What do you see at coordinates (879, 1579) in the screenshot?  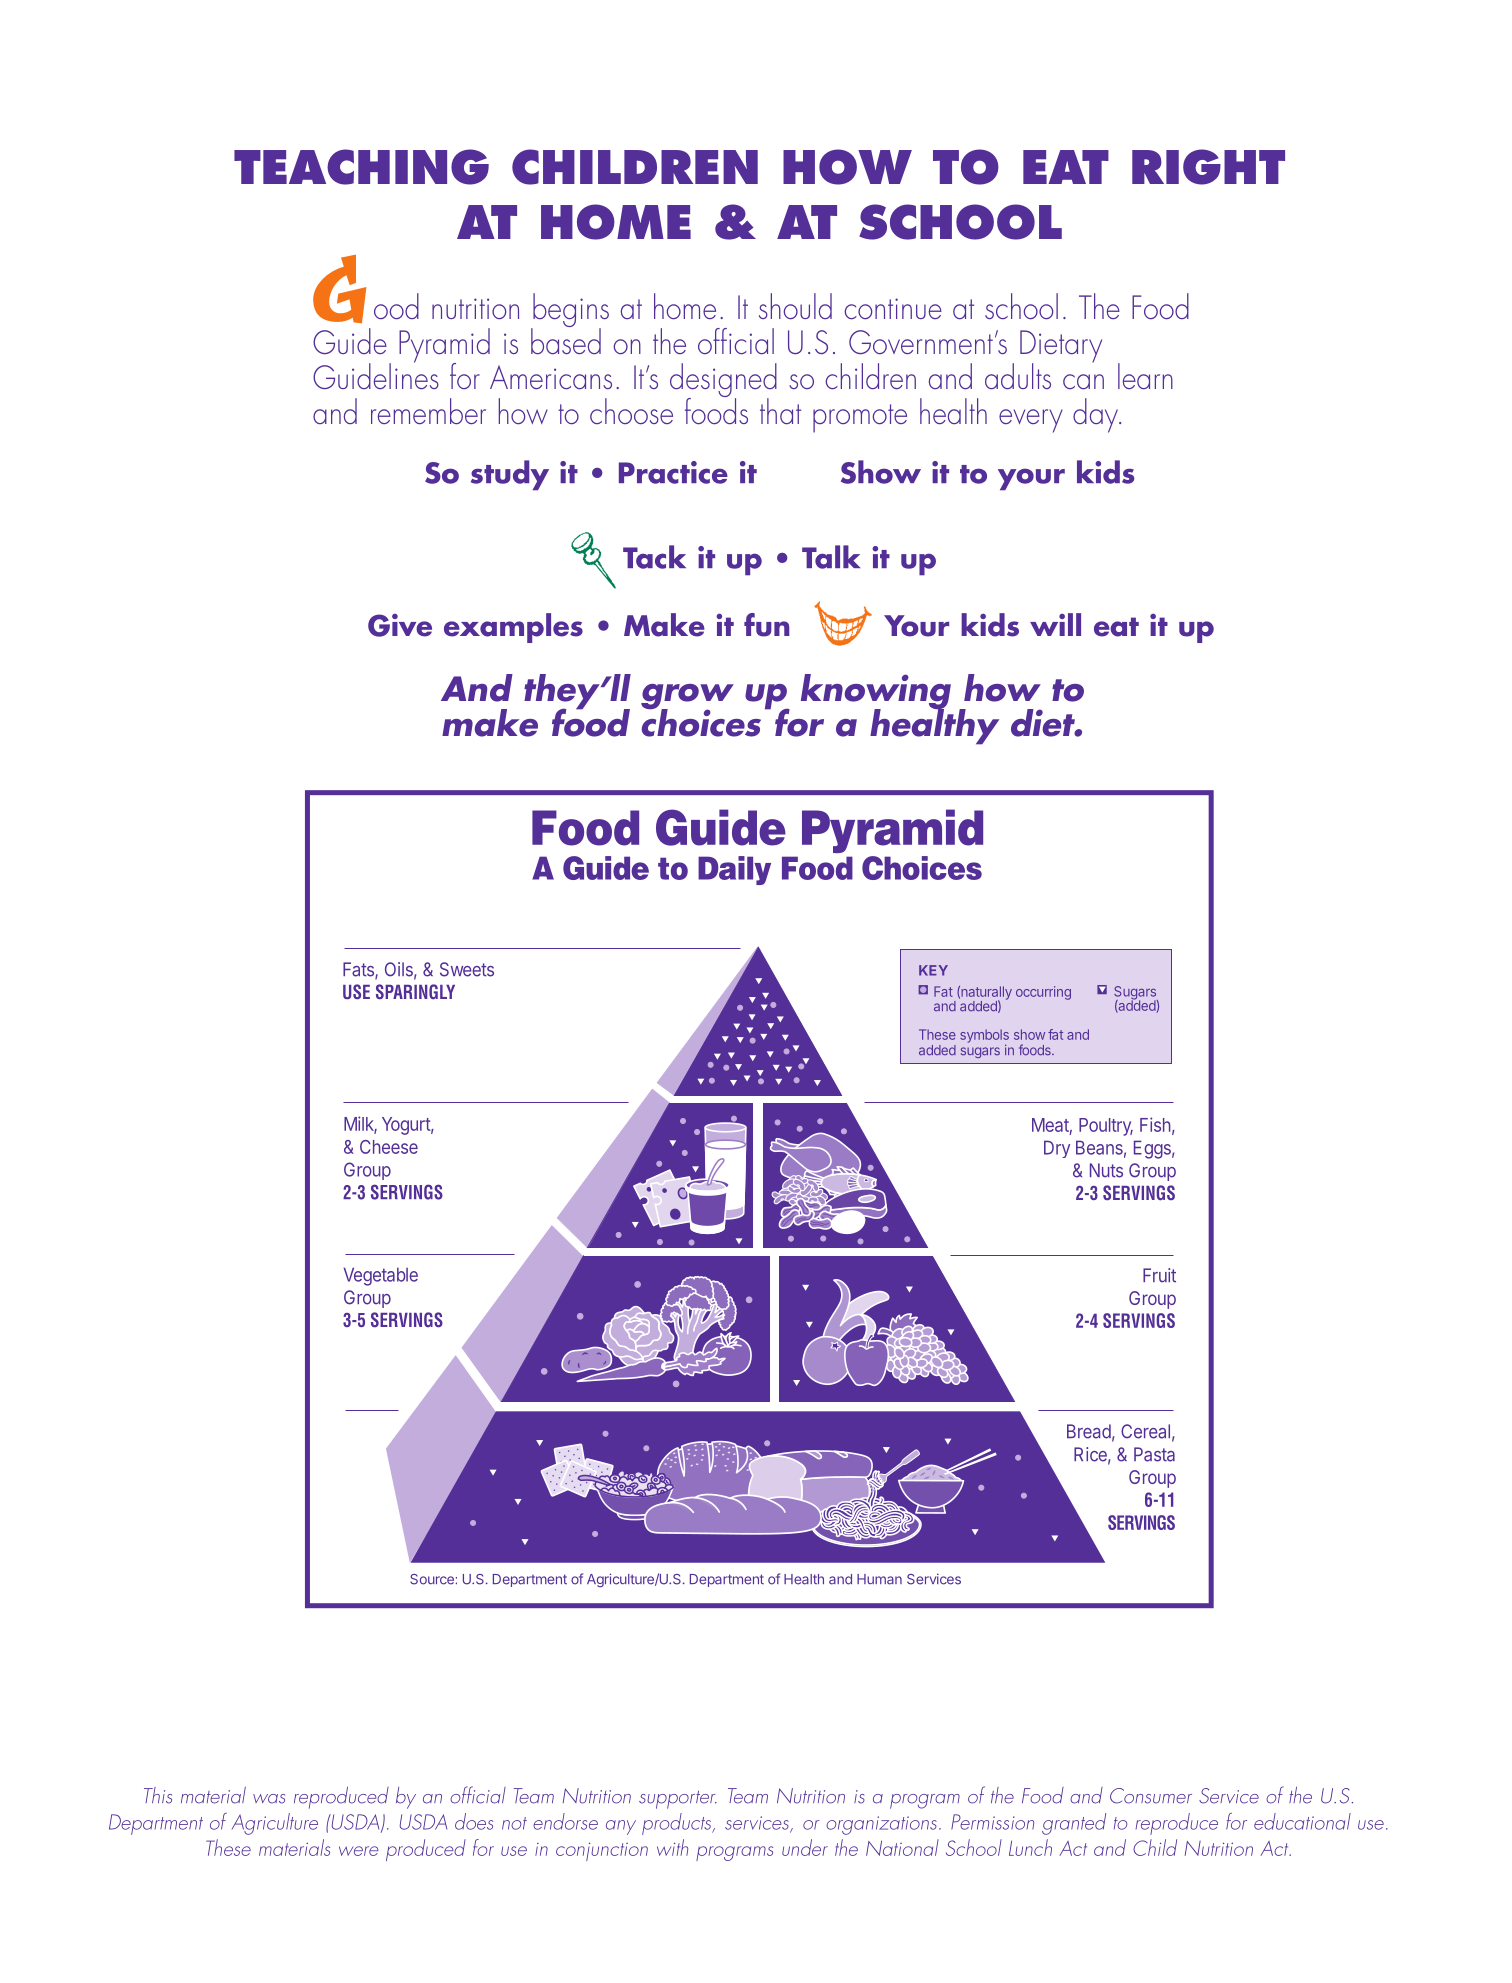 I see `Human` at bounding box center [879, 1579].
